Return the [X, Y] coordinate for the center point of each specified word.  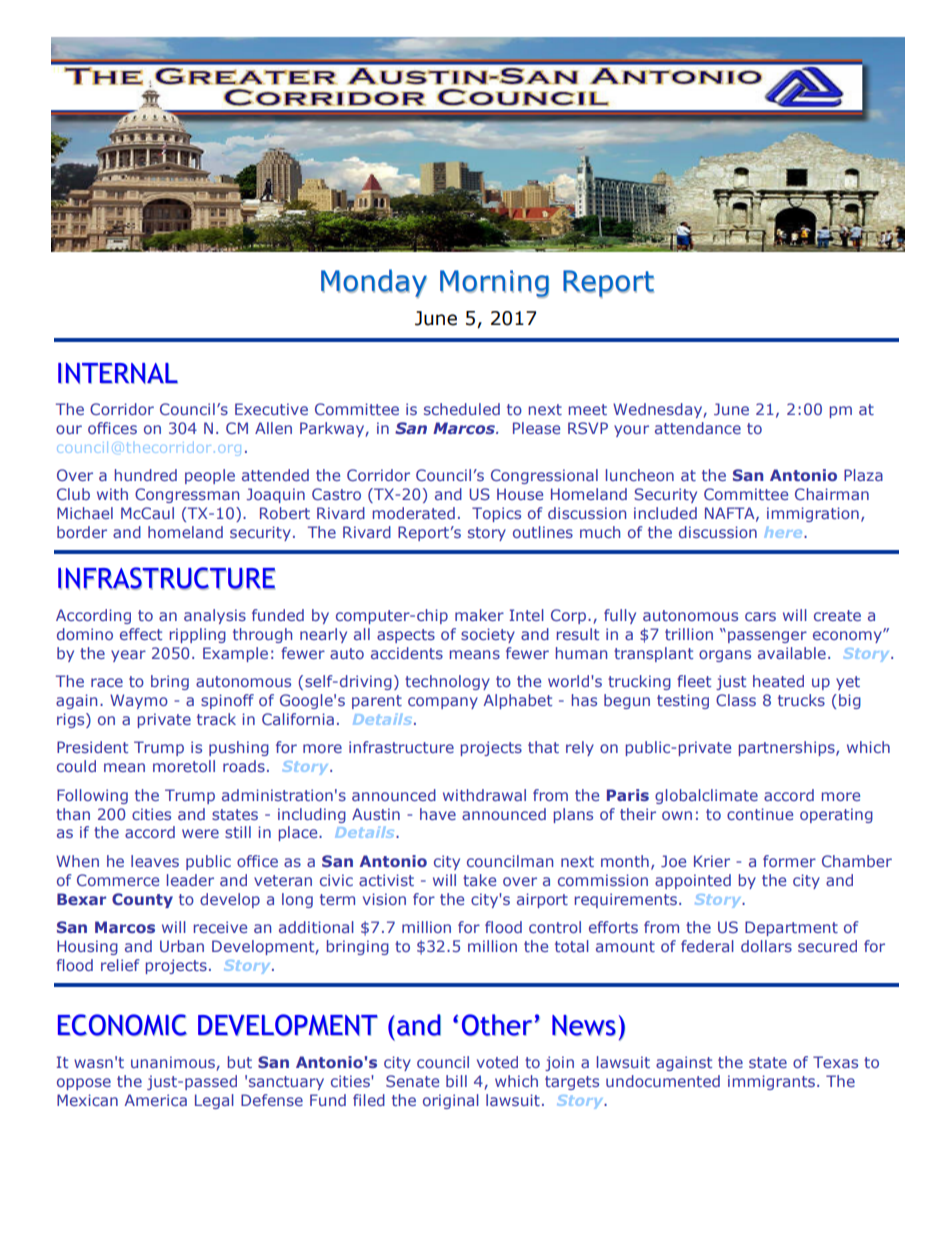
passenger [767, 637]
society [488, 635]
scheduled [462, 409]
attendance [698, 428]
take [479, 880]
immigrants [771, 1082]
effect [141, 634]
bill [456, 1081]
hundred [146, 475]
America [155, 1100]
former [789, 861]
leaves [155, 861]
